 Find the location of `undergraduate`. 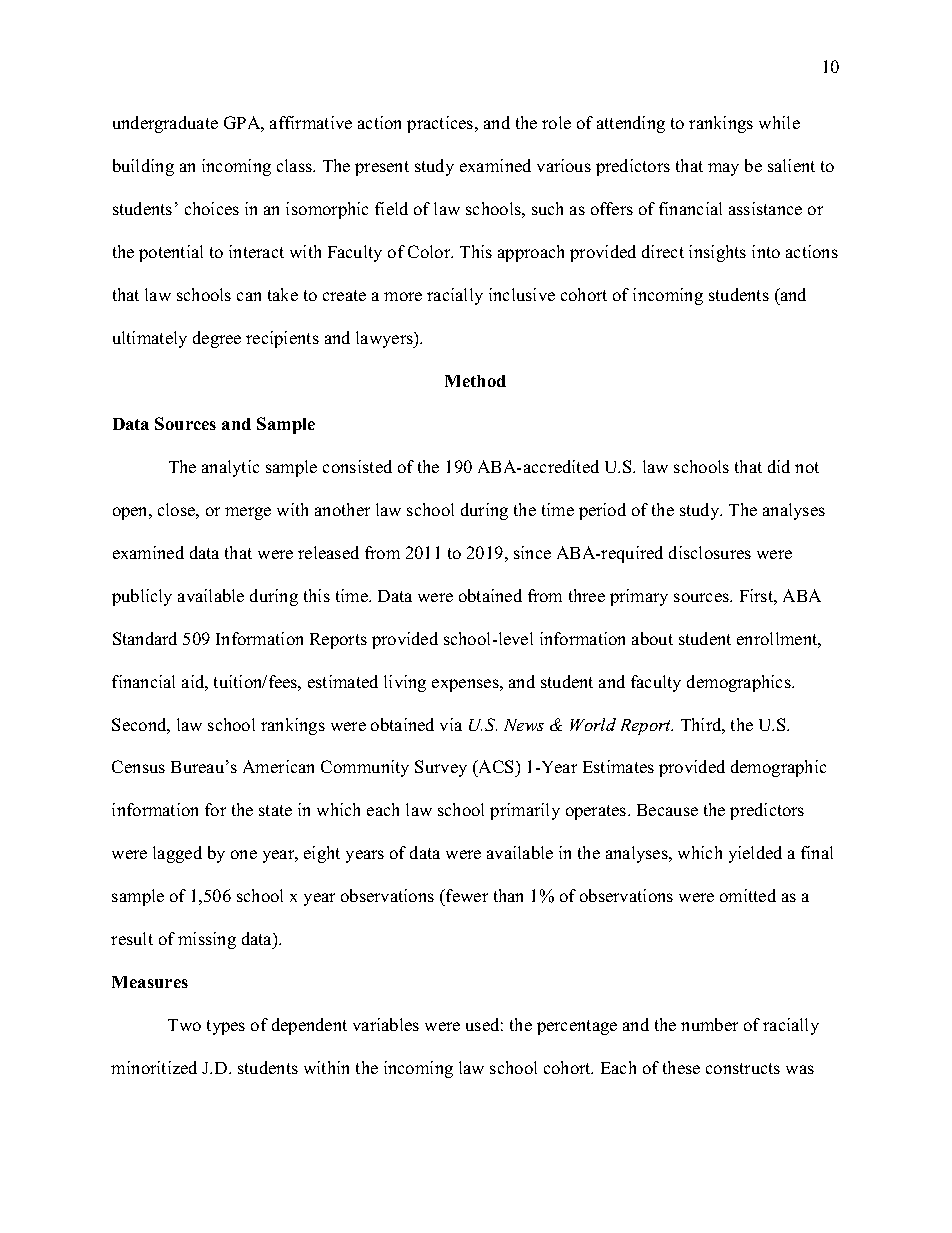

undergraduate is located at coordinates (165, 124).
